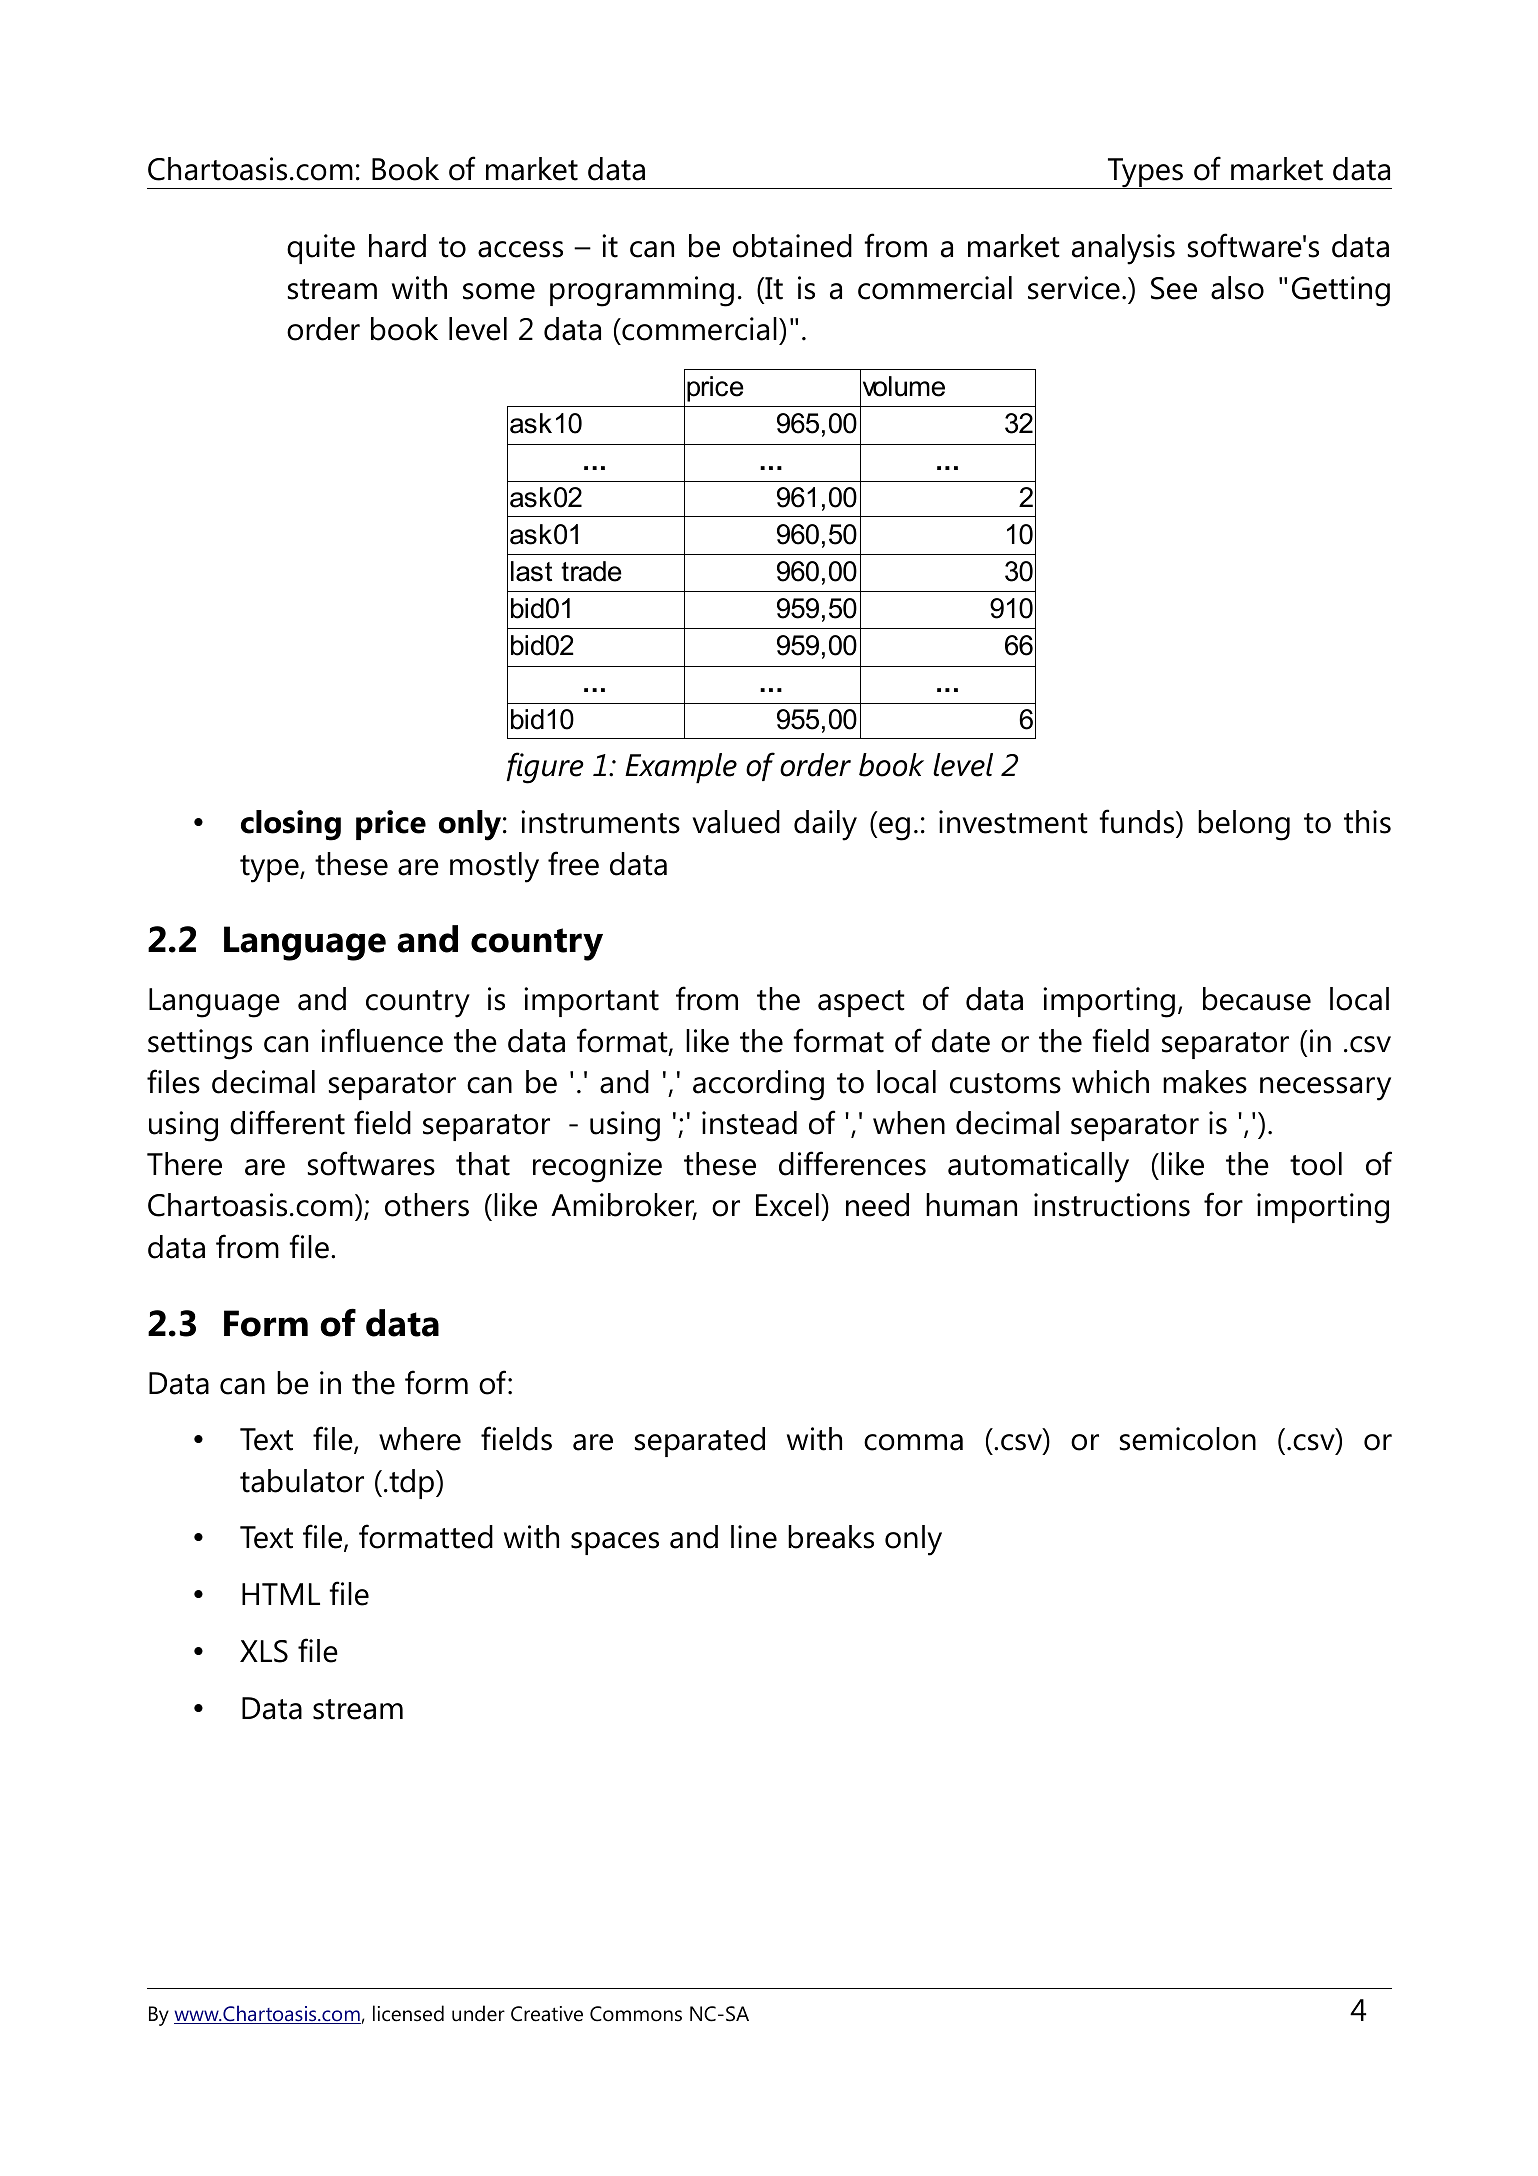 The width and height of the document is (1538, 2176). Describe the element at coordinates (1244, 825) in the document. I see `belong` at that location.
